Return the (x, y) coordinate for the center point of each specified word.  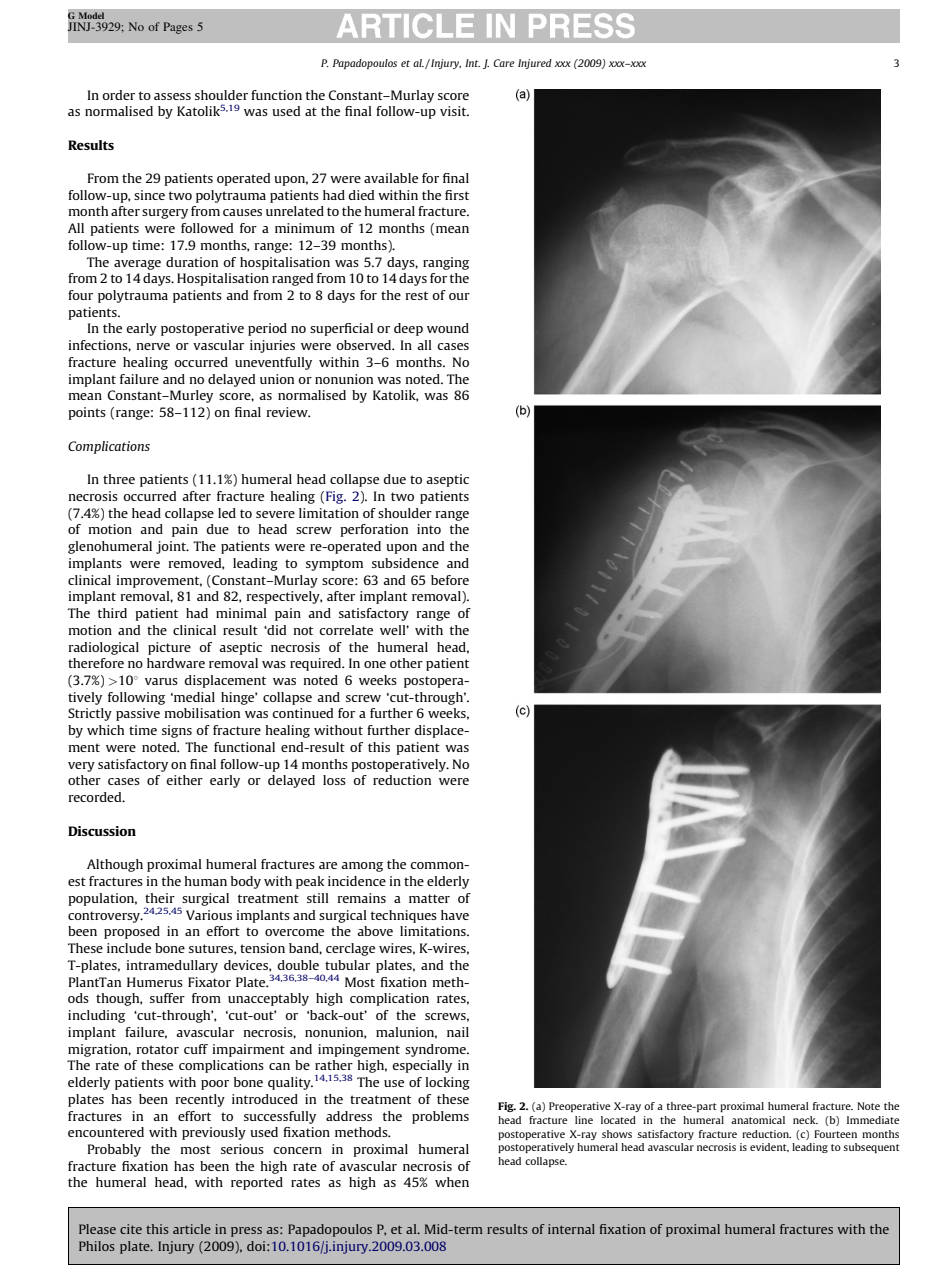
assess (172, 96)
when (452, 1182)
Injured (535, 64)
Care (504, 63)
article (192, 1229)
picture (169, 648)
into (429, 529)
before (450, 580)
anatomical (758, 1120)
